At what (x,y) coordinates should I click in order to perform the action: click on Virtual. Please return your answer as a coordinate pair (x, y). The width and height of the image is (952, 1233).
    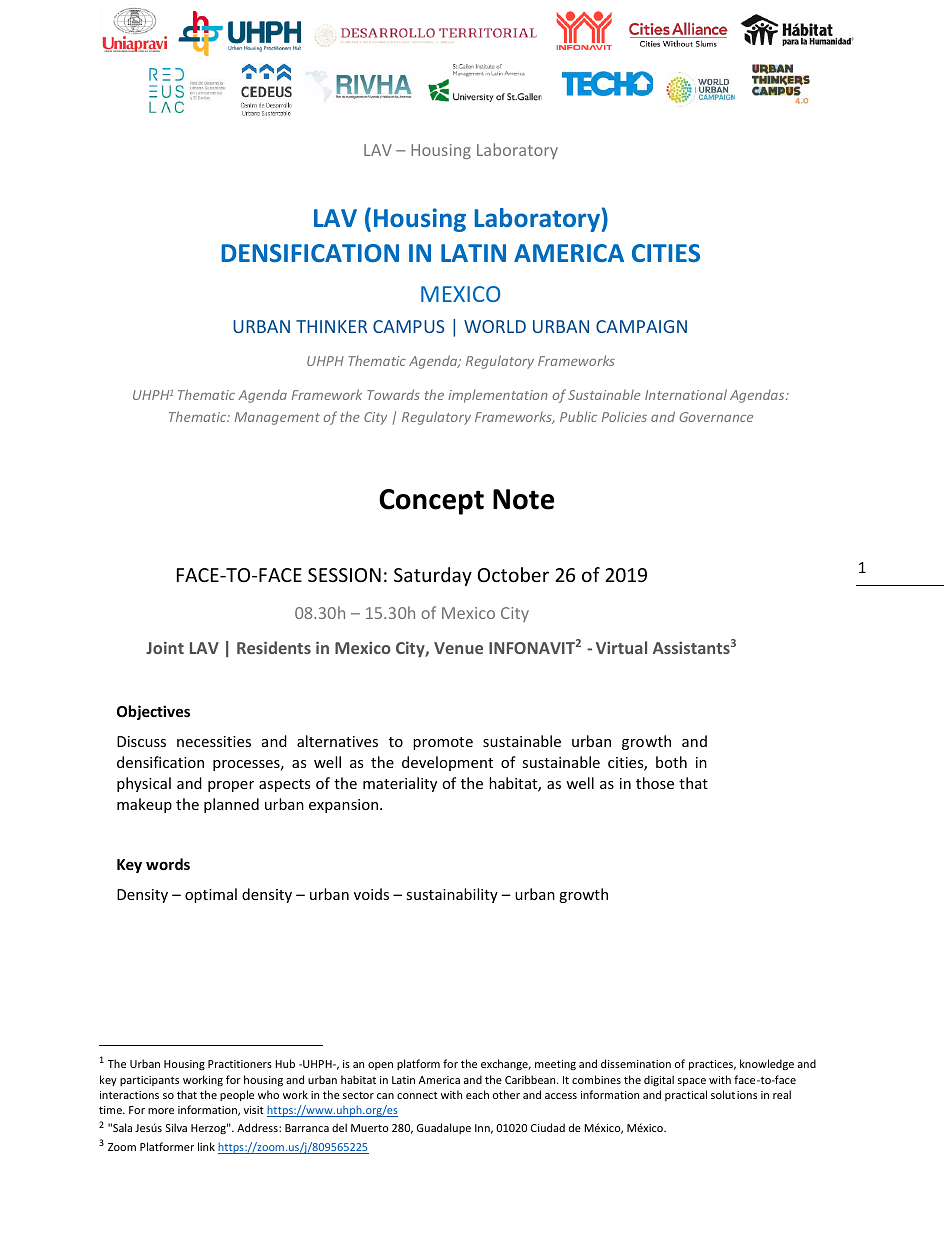
    Looking at the image, I should click on (621, 647).
